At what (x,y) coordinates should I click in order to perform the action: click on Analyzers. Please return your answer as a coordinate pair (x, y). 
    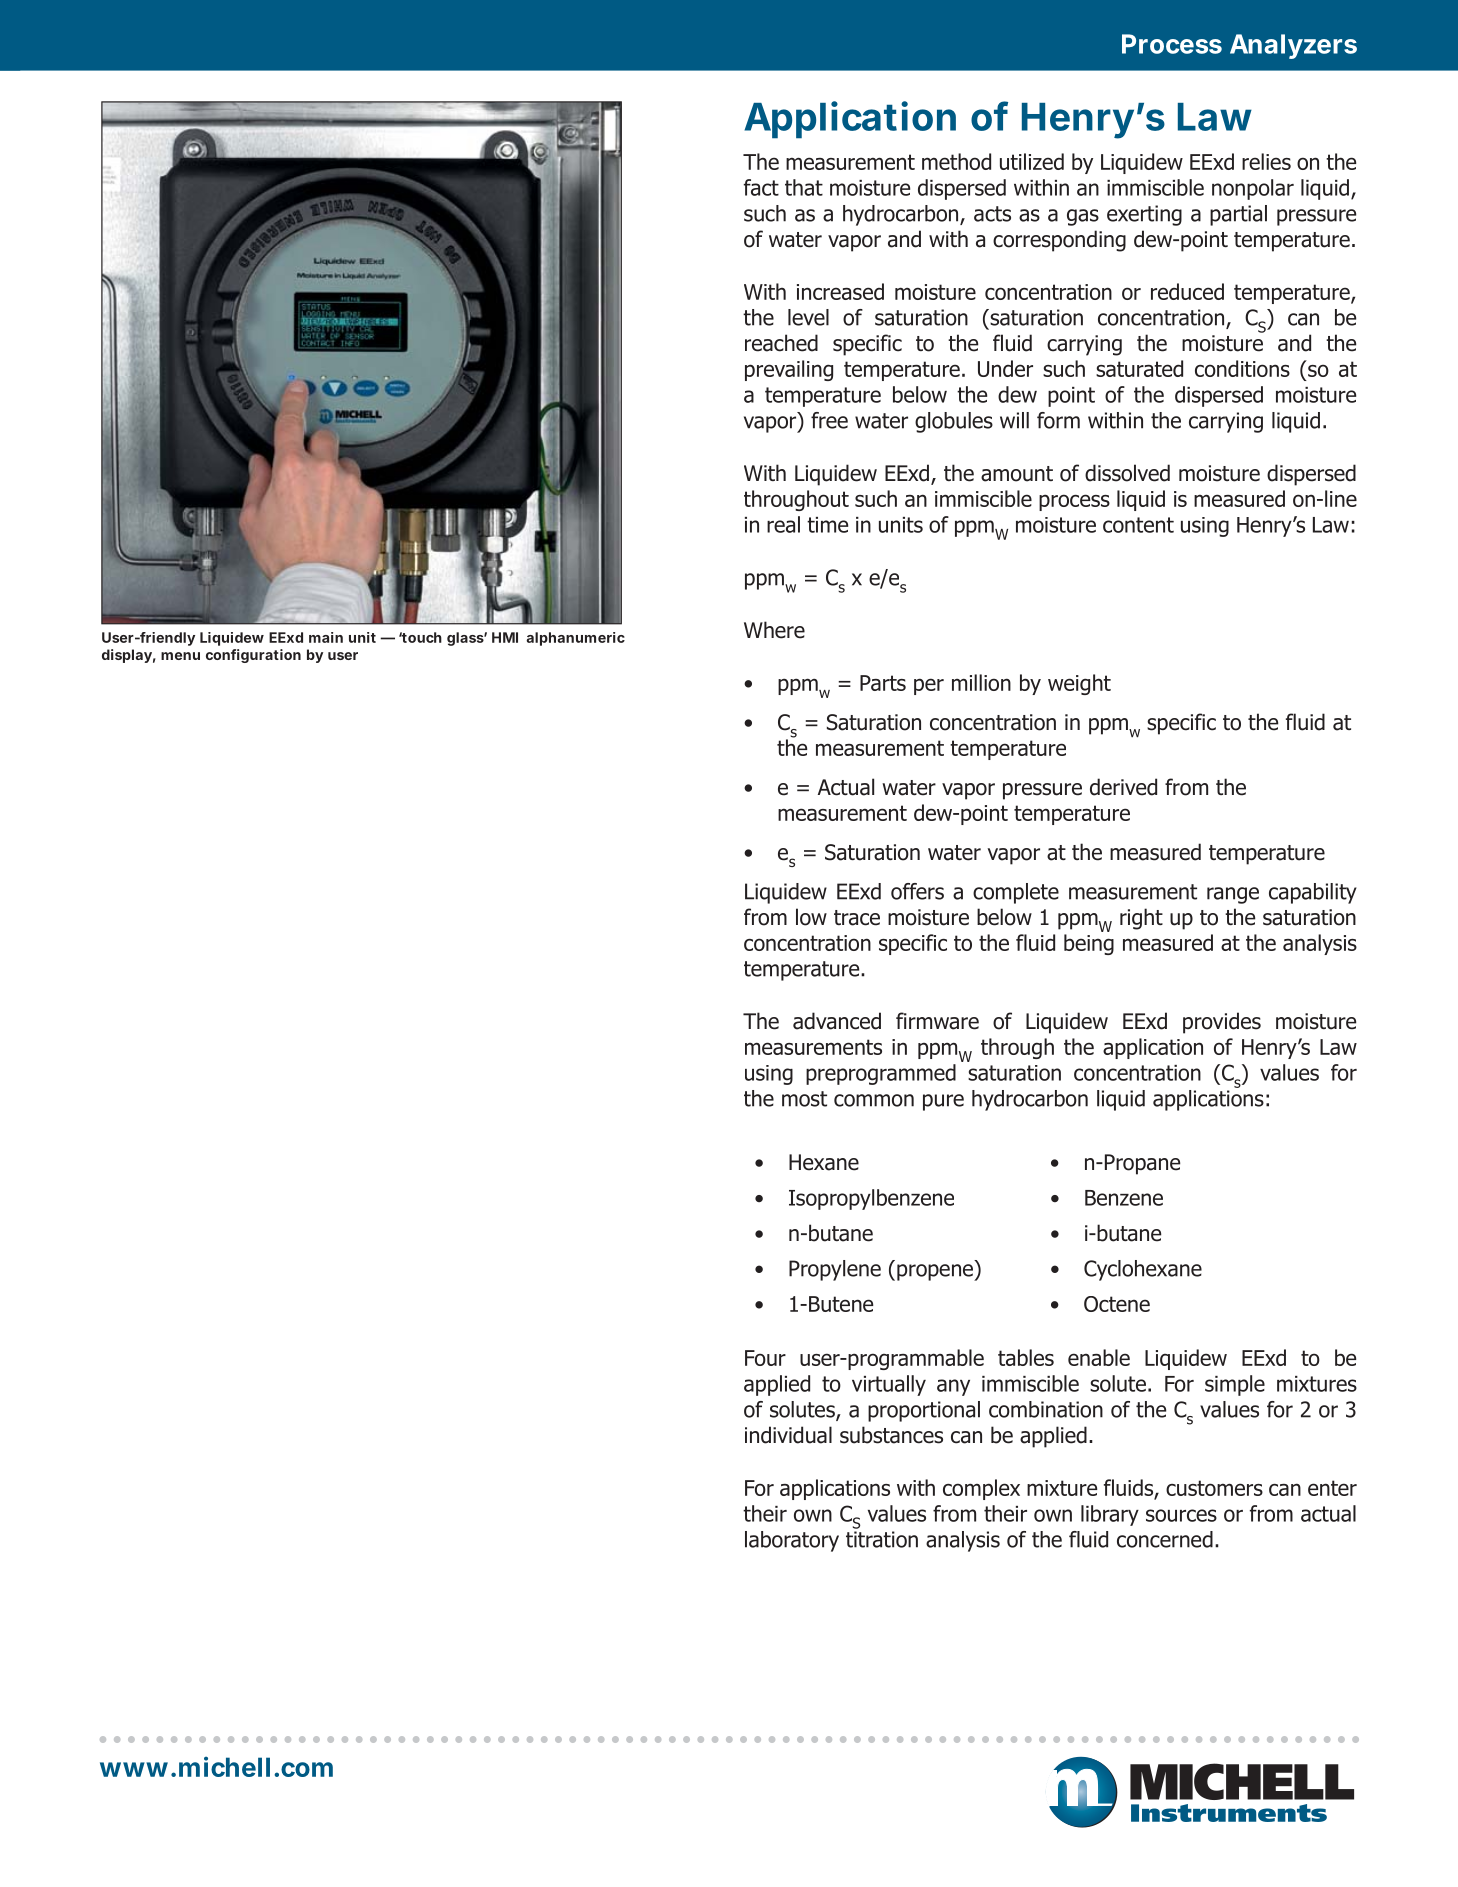
    Looking at the image, I should click on (1293, 46).
